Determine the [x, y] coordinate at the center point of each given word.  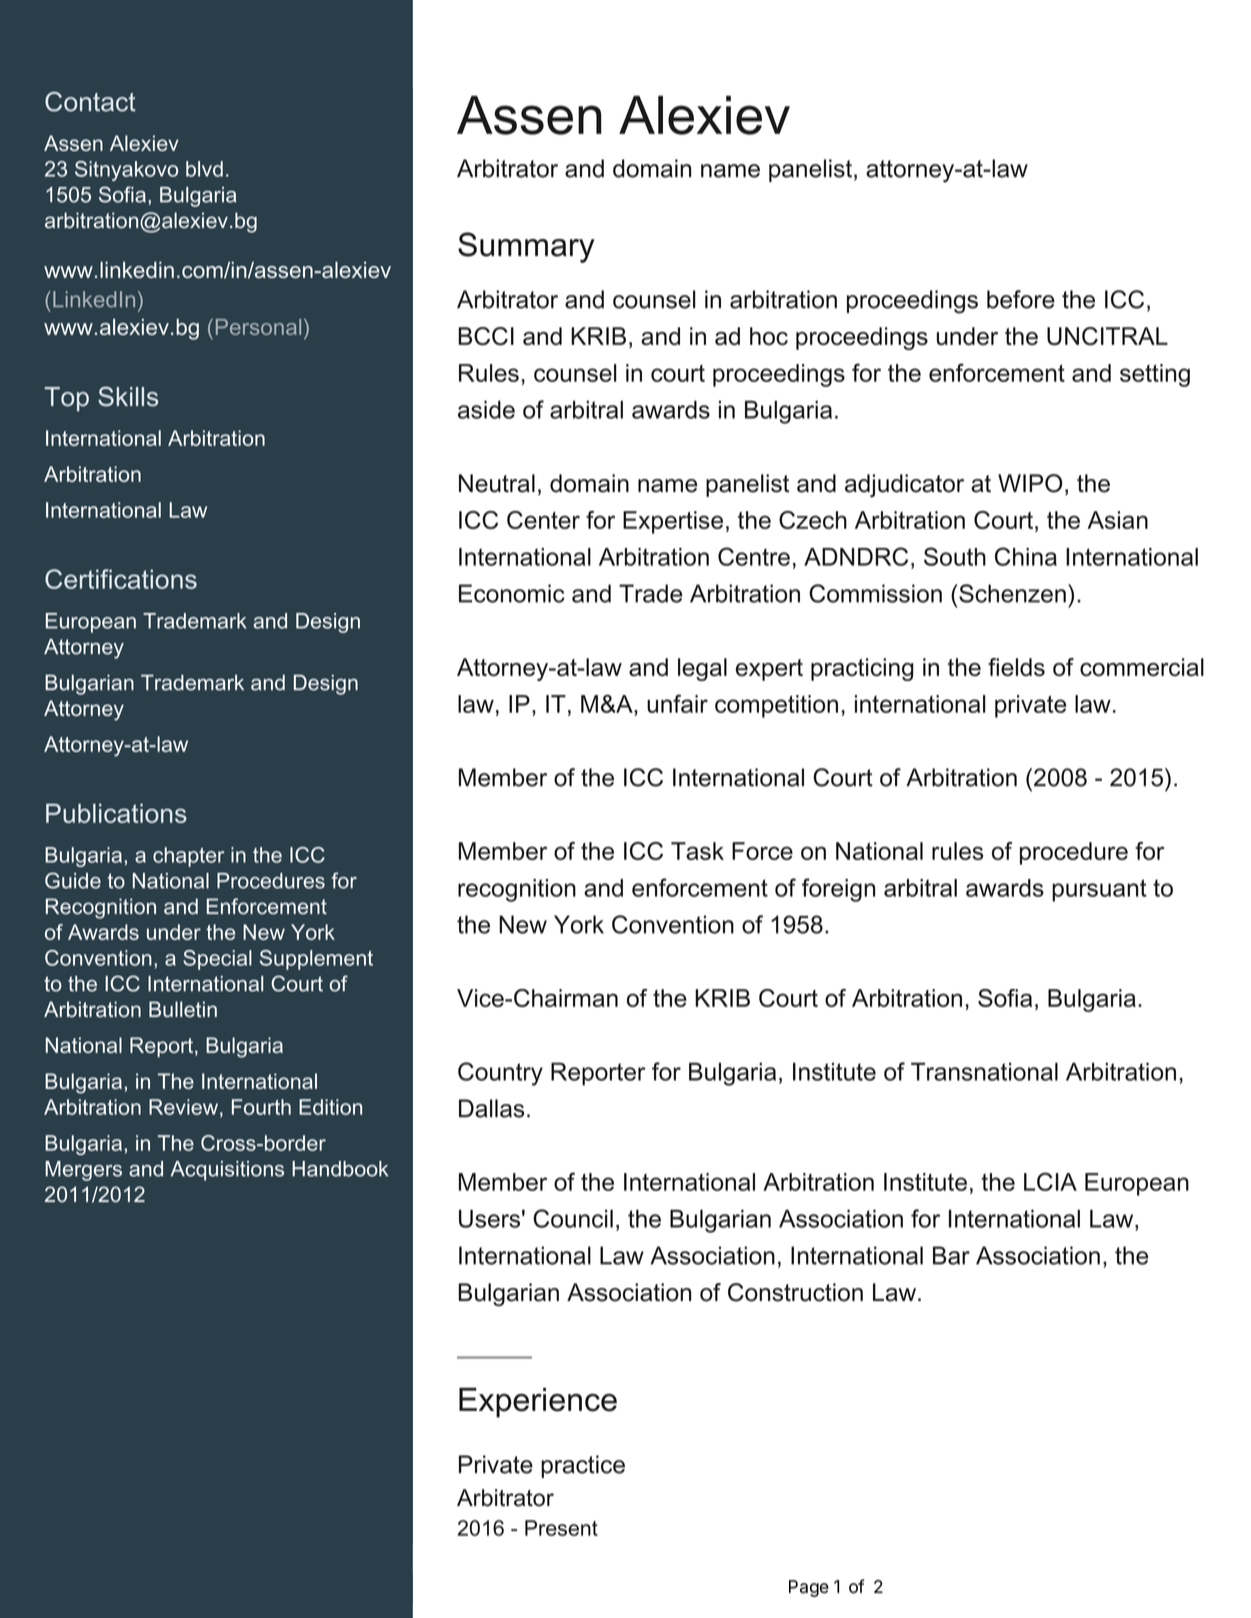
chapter [188, 857]
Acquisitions [227, 1171]
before [1021, 299]
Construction [795, 1292]
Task [697, 851]
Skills [128, 396]
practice [583, 1466]
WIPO [1030, 483]
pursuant [1099, 890]
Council [573, 1218]
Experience [538, 1403]
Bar [951, 1255]
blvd [204, 169]
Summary [526, 247]
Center [543, 520]
